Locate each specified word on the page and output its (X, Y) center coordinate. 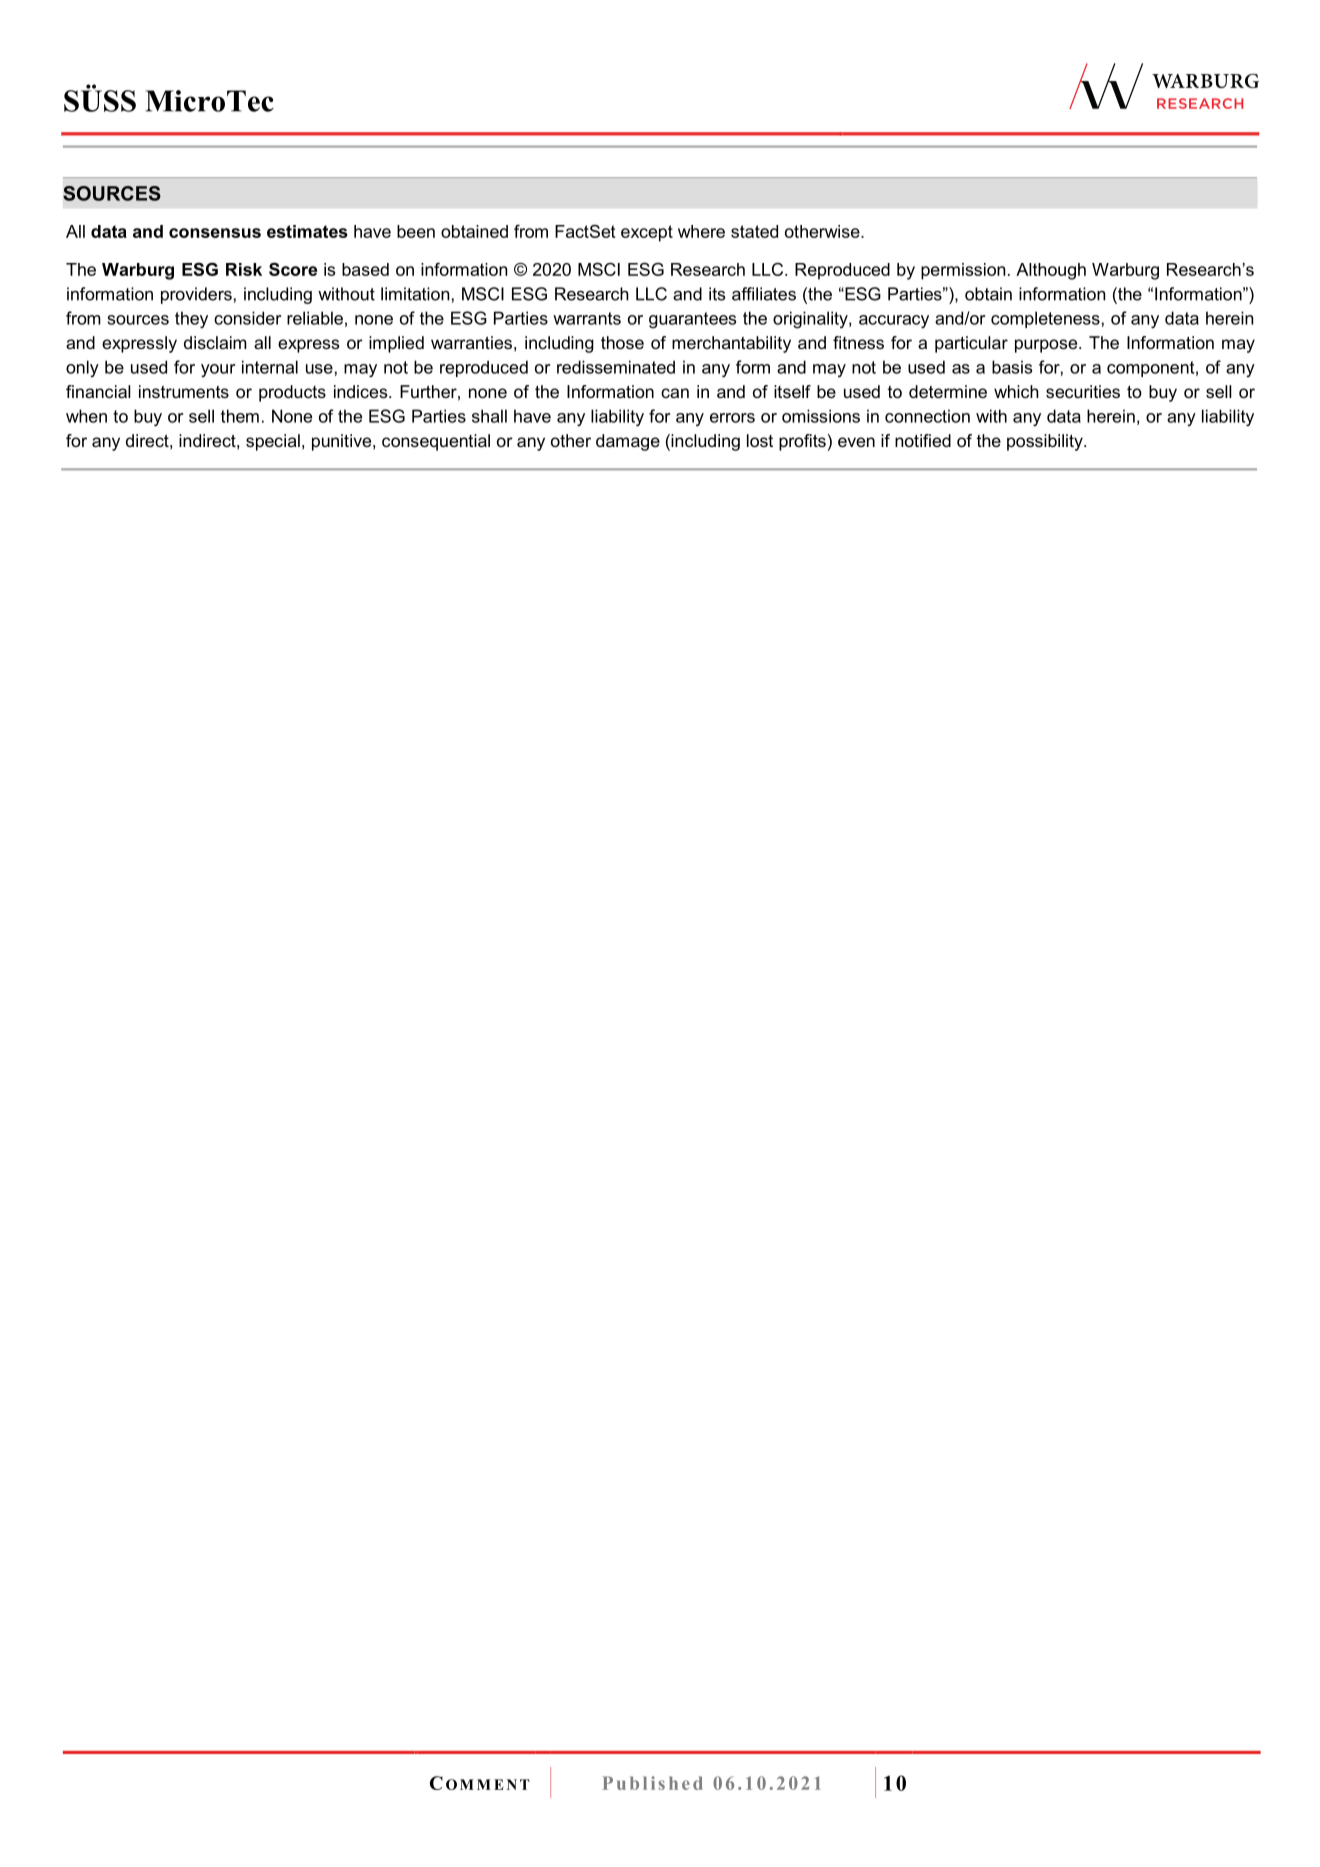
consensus (215, 233)
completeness (1045, 319)
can (675, 393)
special (273, 442)
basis (1012, 367)
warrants (587, 318)
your (218, 370)
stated (754, 231)
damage (628, 442)
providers (196, 295)
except (647, 233)
